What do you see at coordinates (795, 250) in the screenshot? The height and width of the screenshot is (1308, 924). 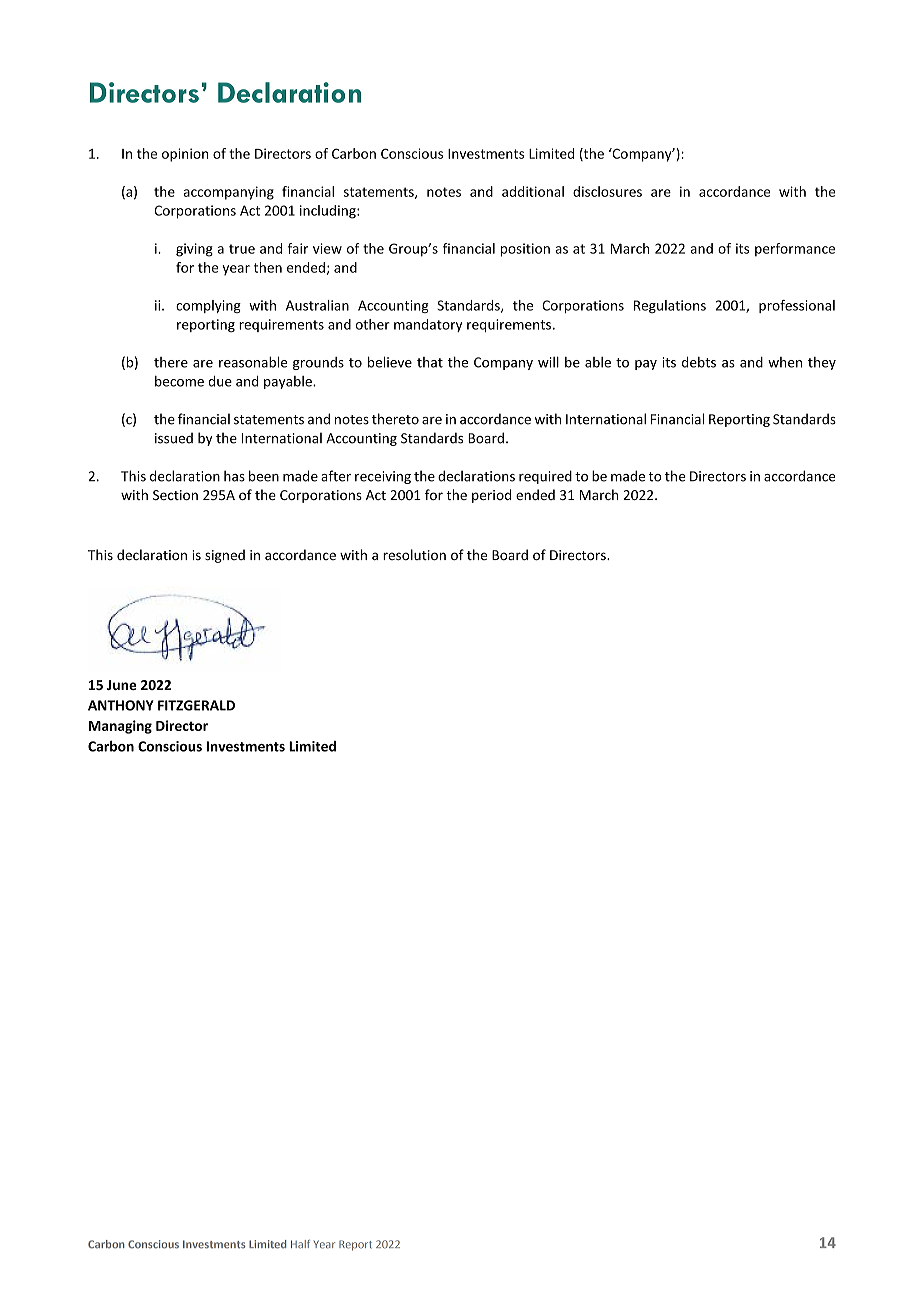 I see `performance` at bounding box center [795, 250].
